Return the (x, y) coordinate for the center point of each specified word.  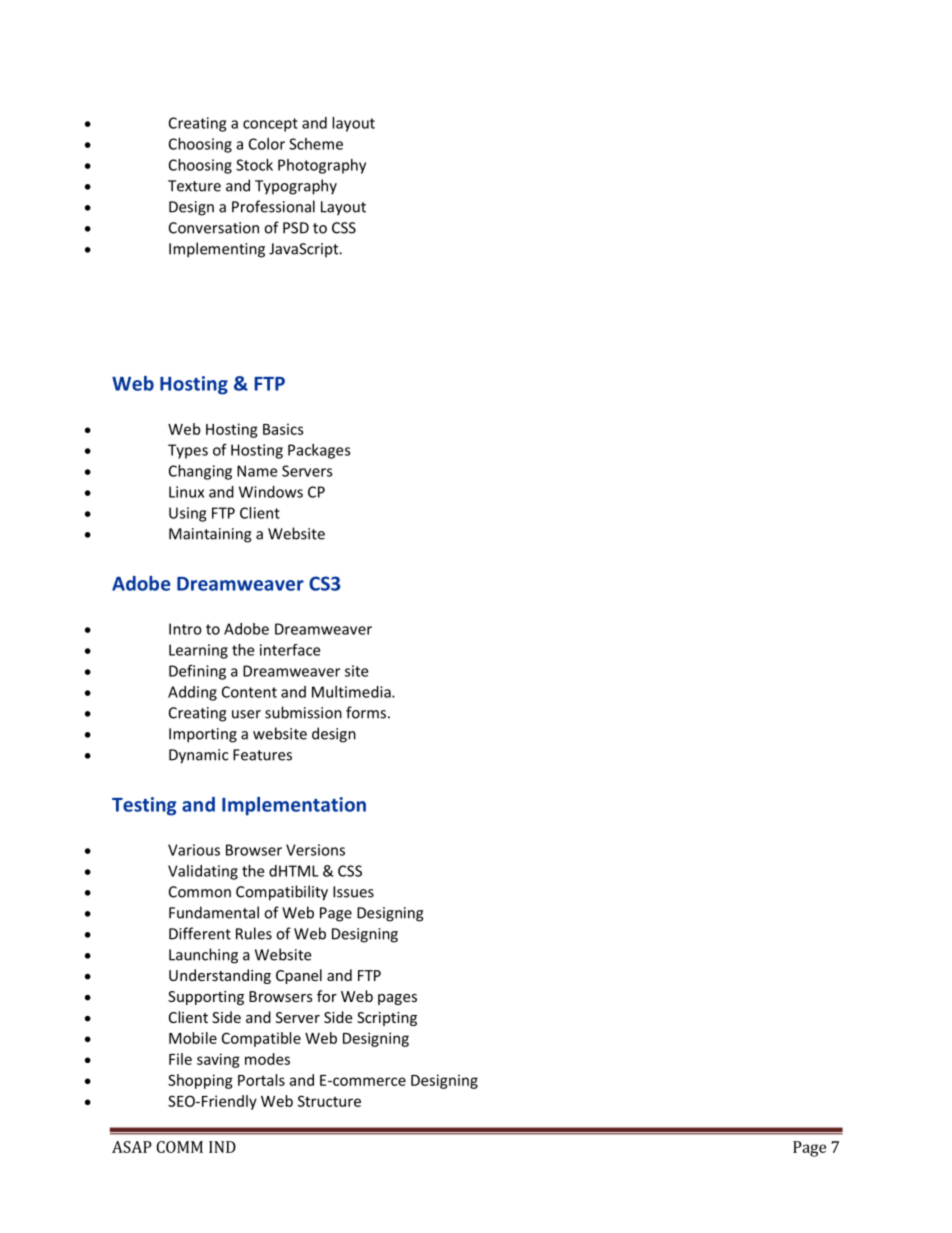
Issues (353, 892)
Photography (322, 166)
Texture (194, 186)
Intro (185, 629)
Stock (254, 165)
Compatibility (282, 893)
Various (194, 850)
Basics (283, 429)
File (180, 1059)
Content (249, 692)
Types (188, 451)
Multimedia (352, 692)
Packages (319, 451)
